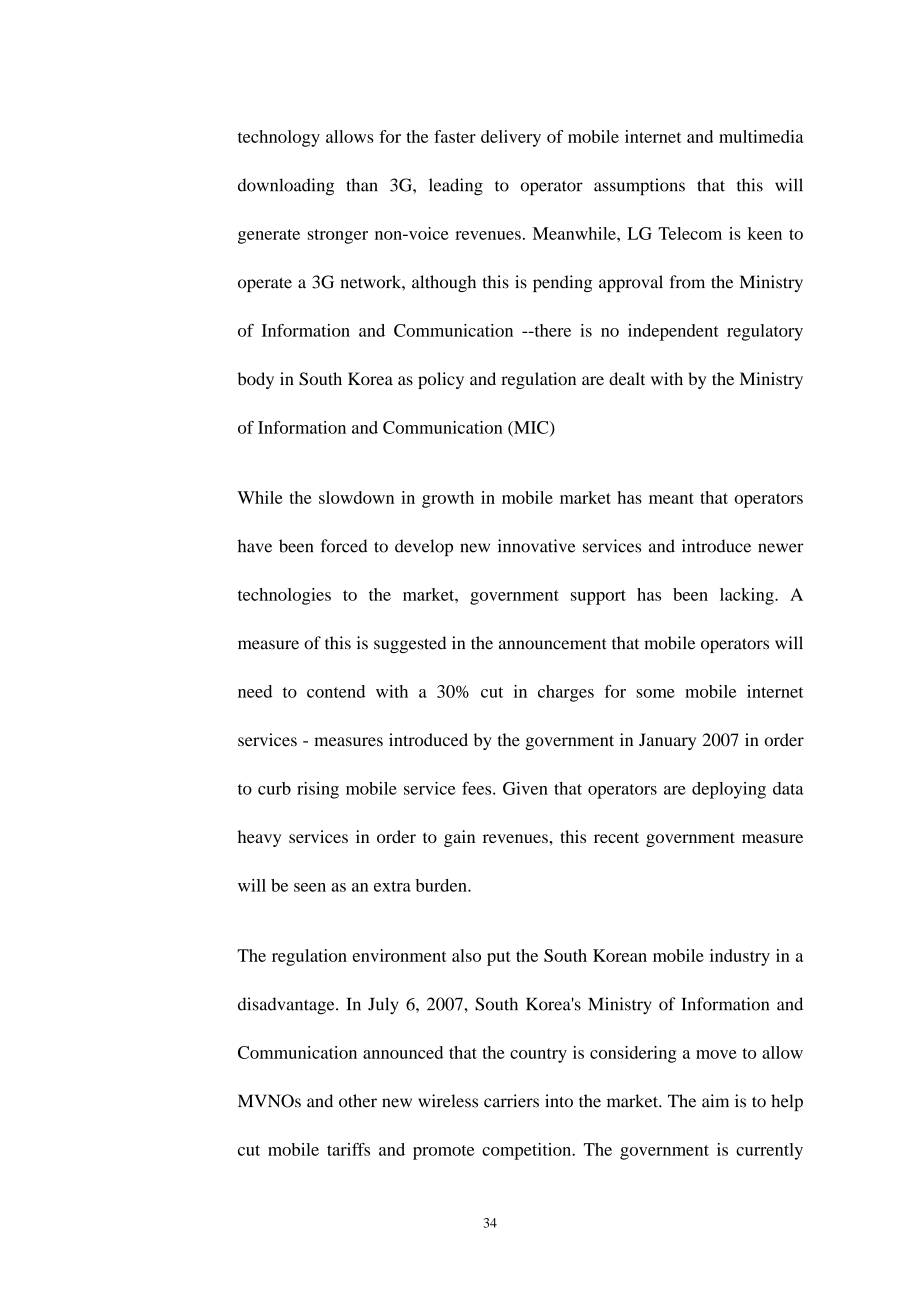 This screenshot has width=924, height=1308. What do you see at coordinates (318, 790) in the screenshot?
I see `rising` at bounding box center [318, 790].
